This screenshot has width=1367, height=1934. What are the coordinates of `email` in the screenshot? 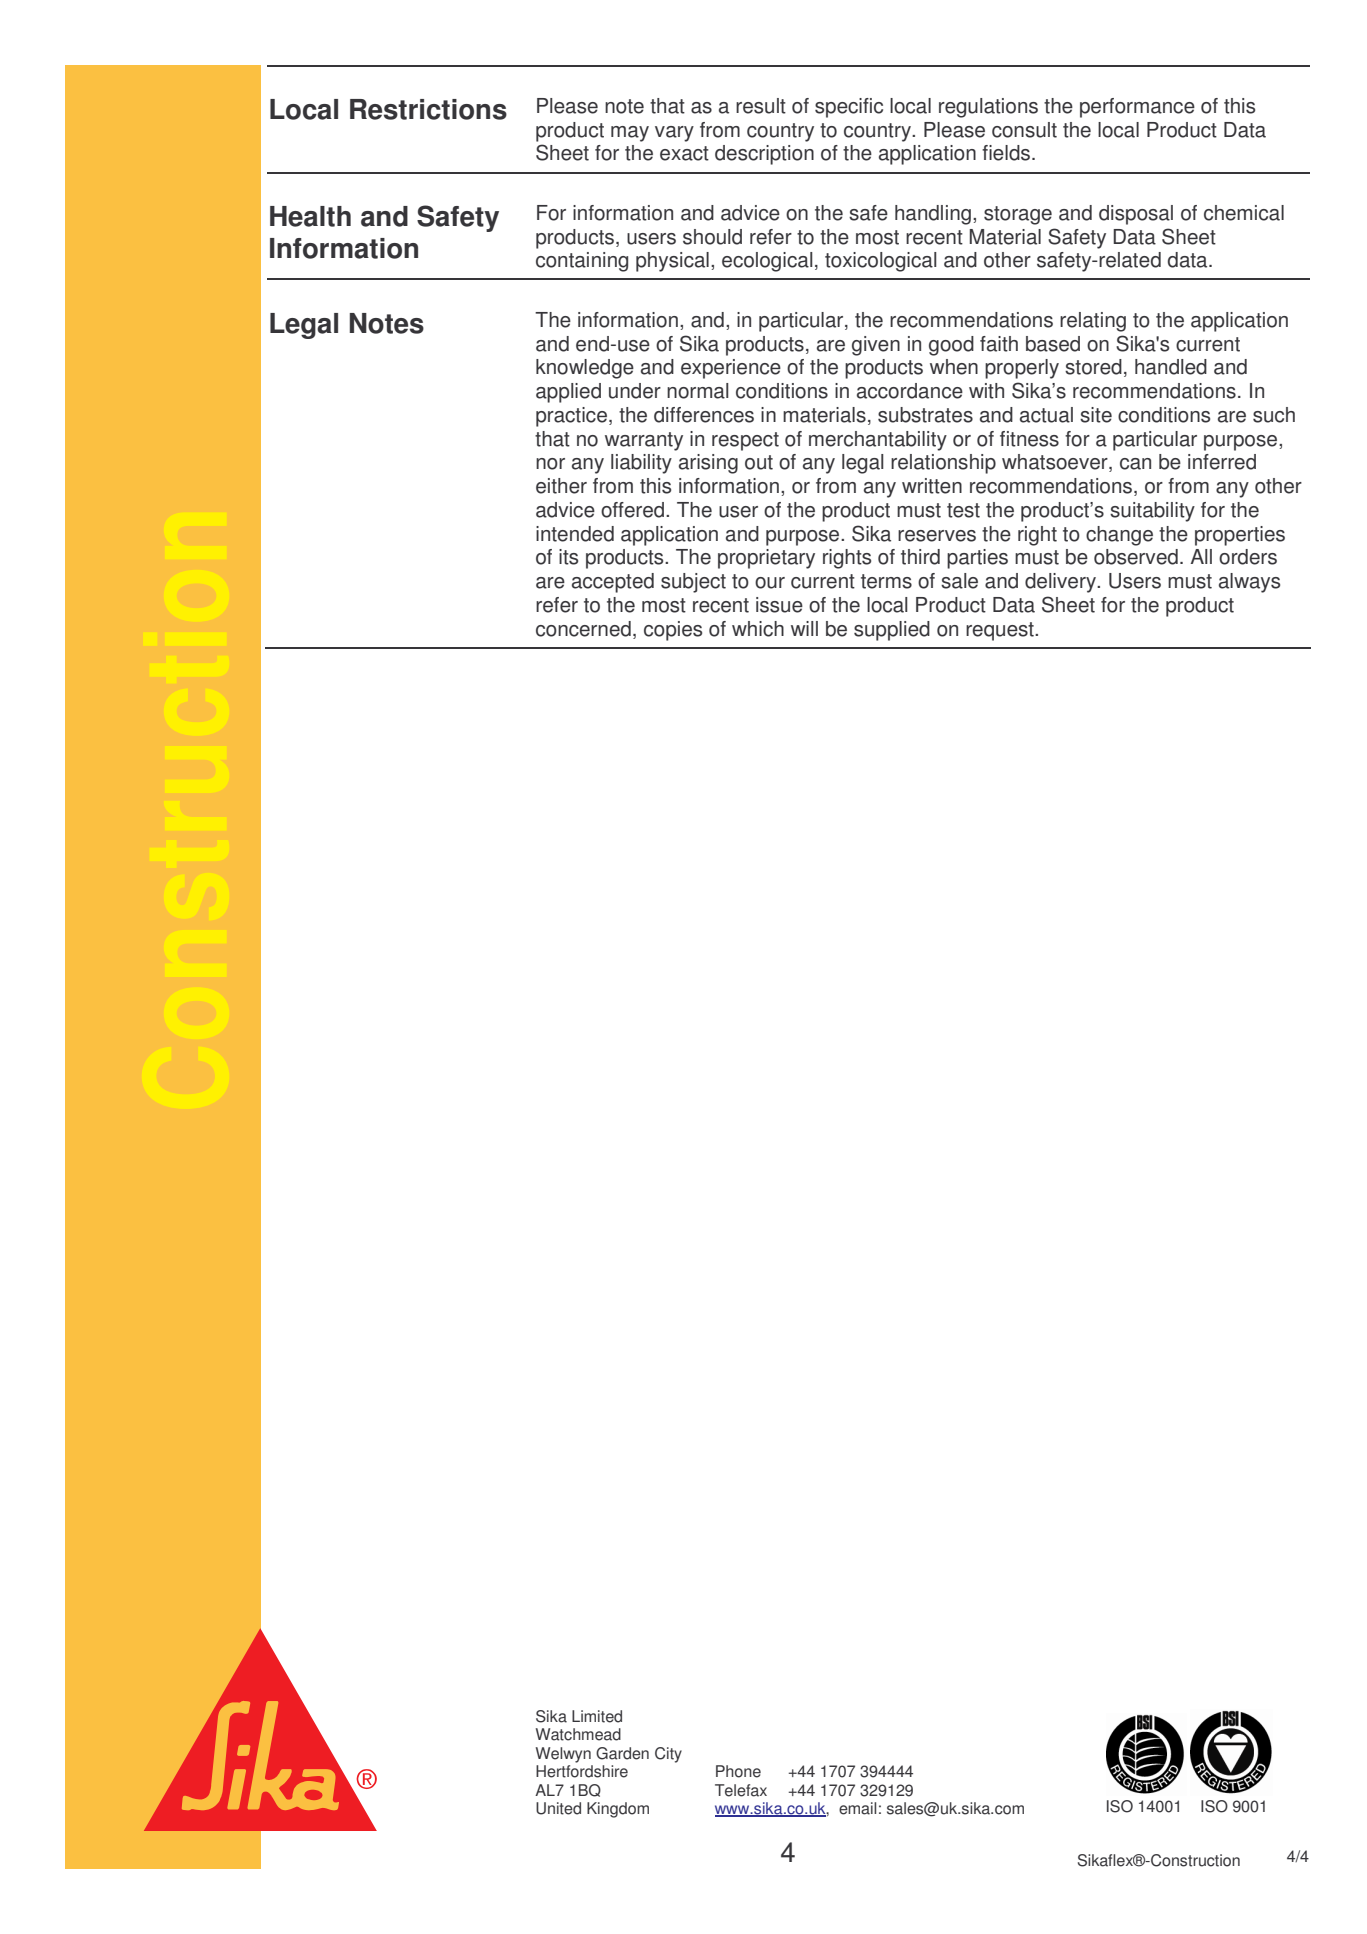 It's located at (857, 1808).
